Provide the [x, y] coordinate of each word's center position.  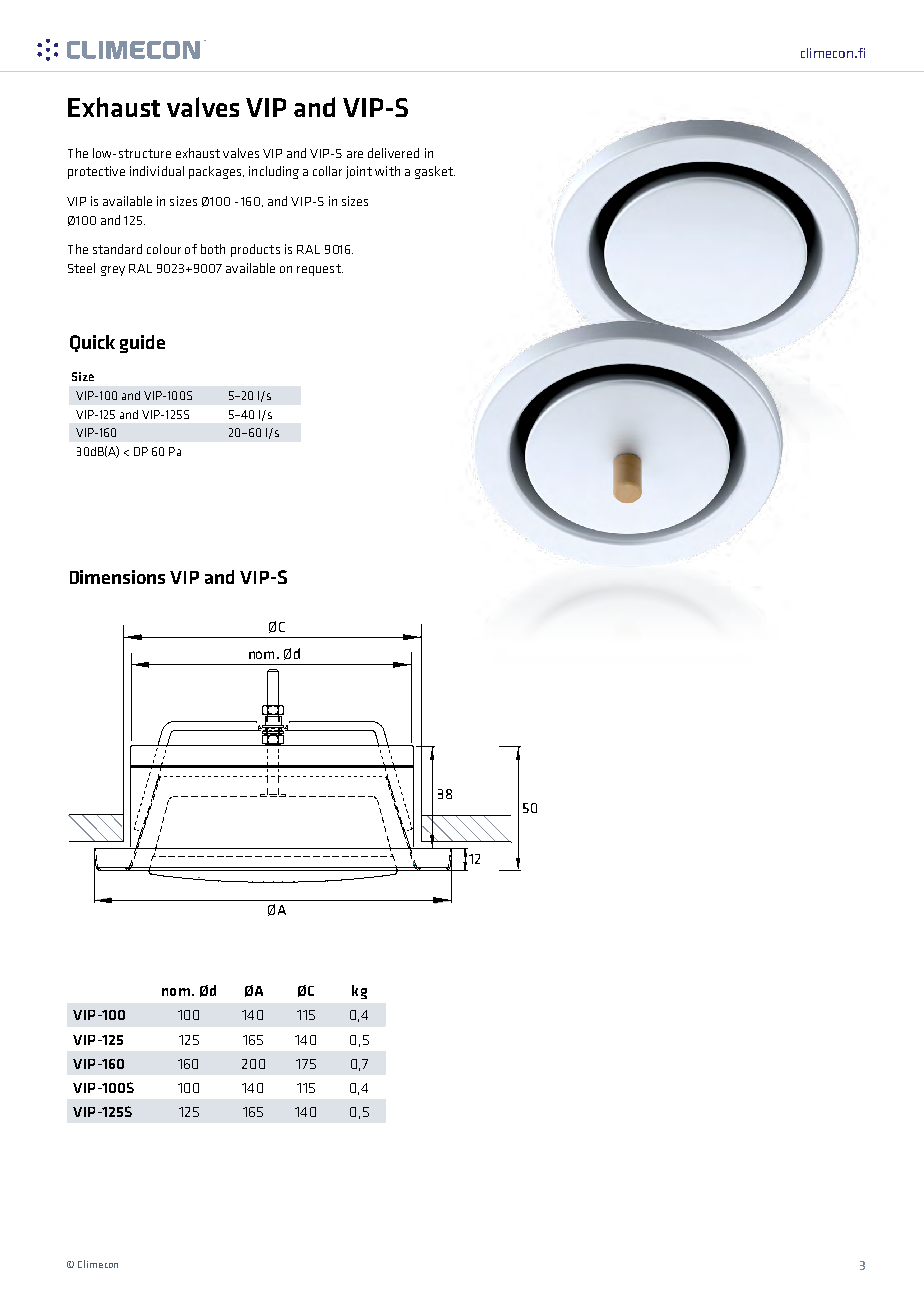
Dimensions [117, 577]
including [274, 172]
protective [96, 172]
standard [117, 249]
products [255, 250]
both [213, 249]
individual [157, 171]
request [320, 270]
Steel [81, 268]
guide [142, 344]
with [387, 171]
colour [164, 249]
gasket [435, 172]
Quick [92, 343]
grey [113, 271]
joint [359, 172]
